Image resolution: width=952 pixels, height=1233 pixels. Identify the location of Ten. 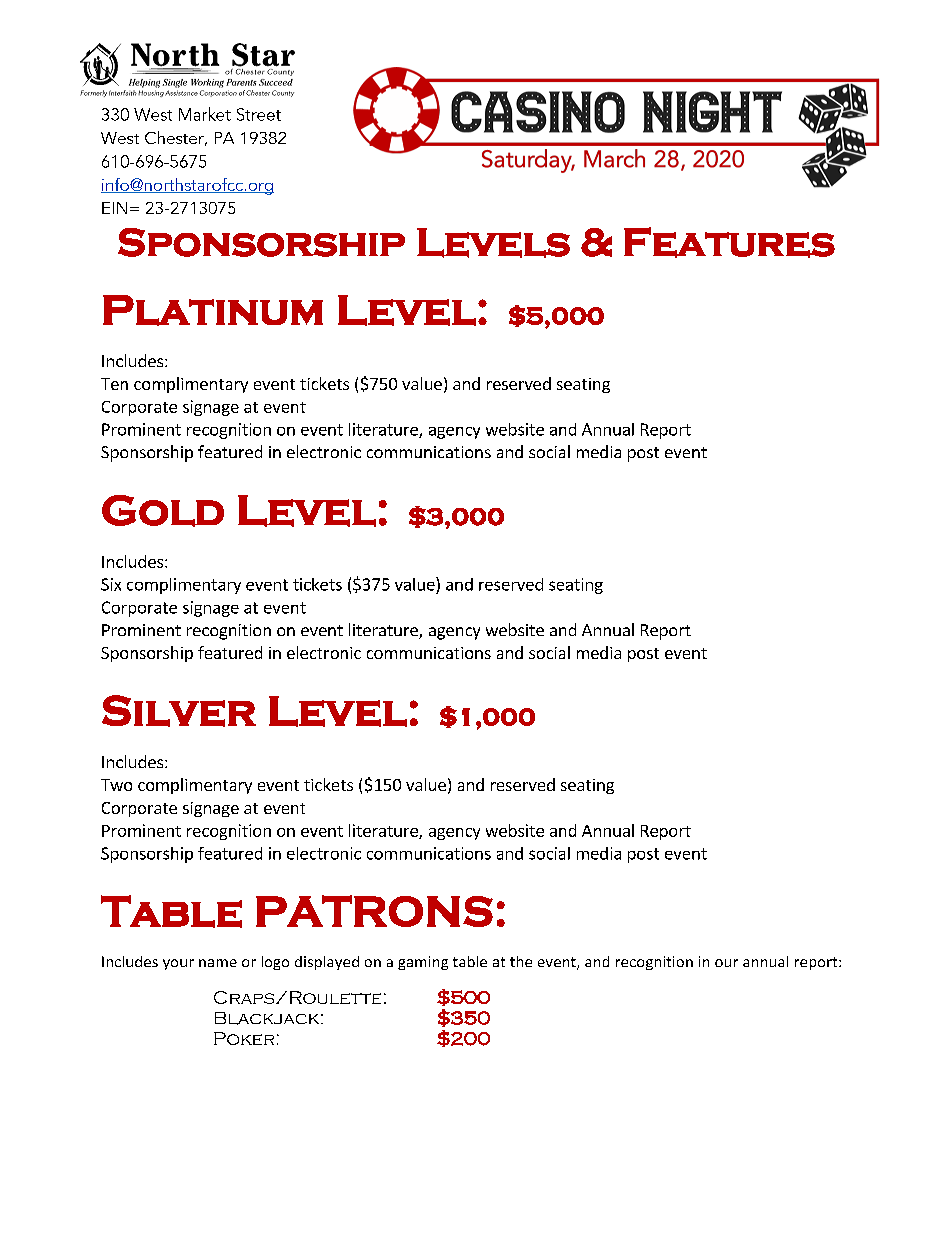
(114, 384).
